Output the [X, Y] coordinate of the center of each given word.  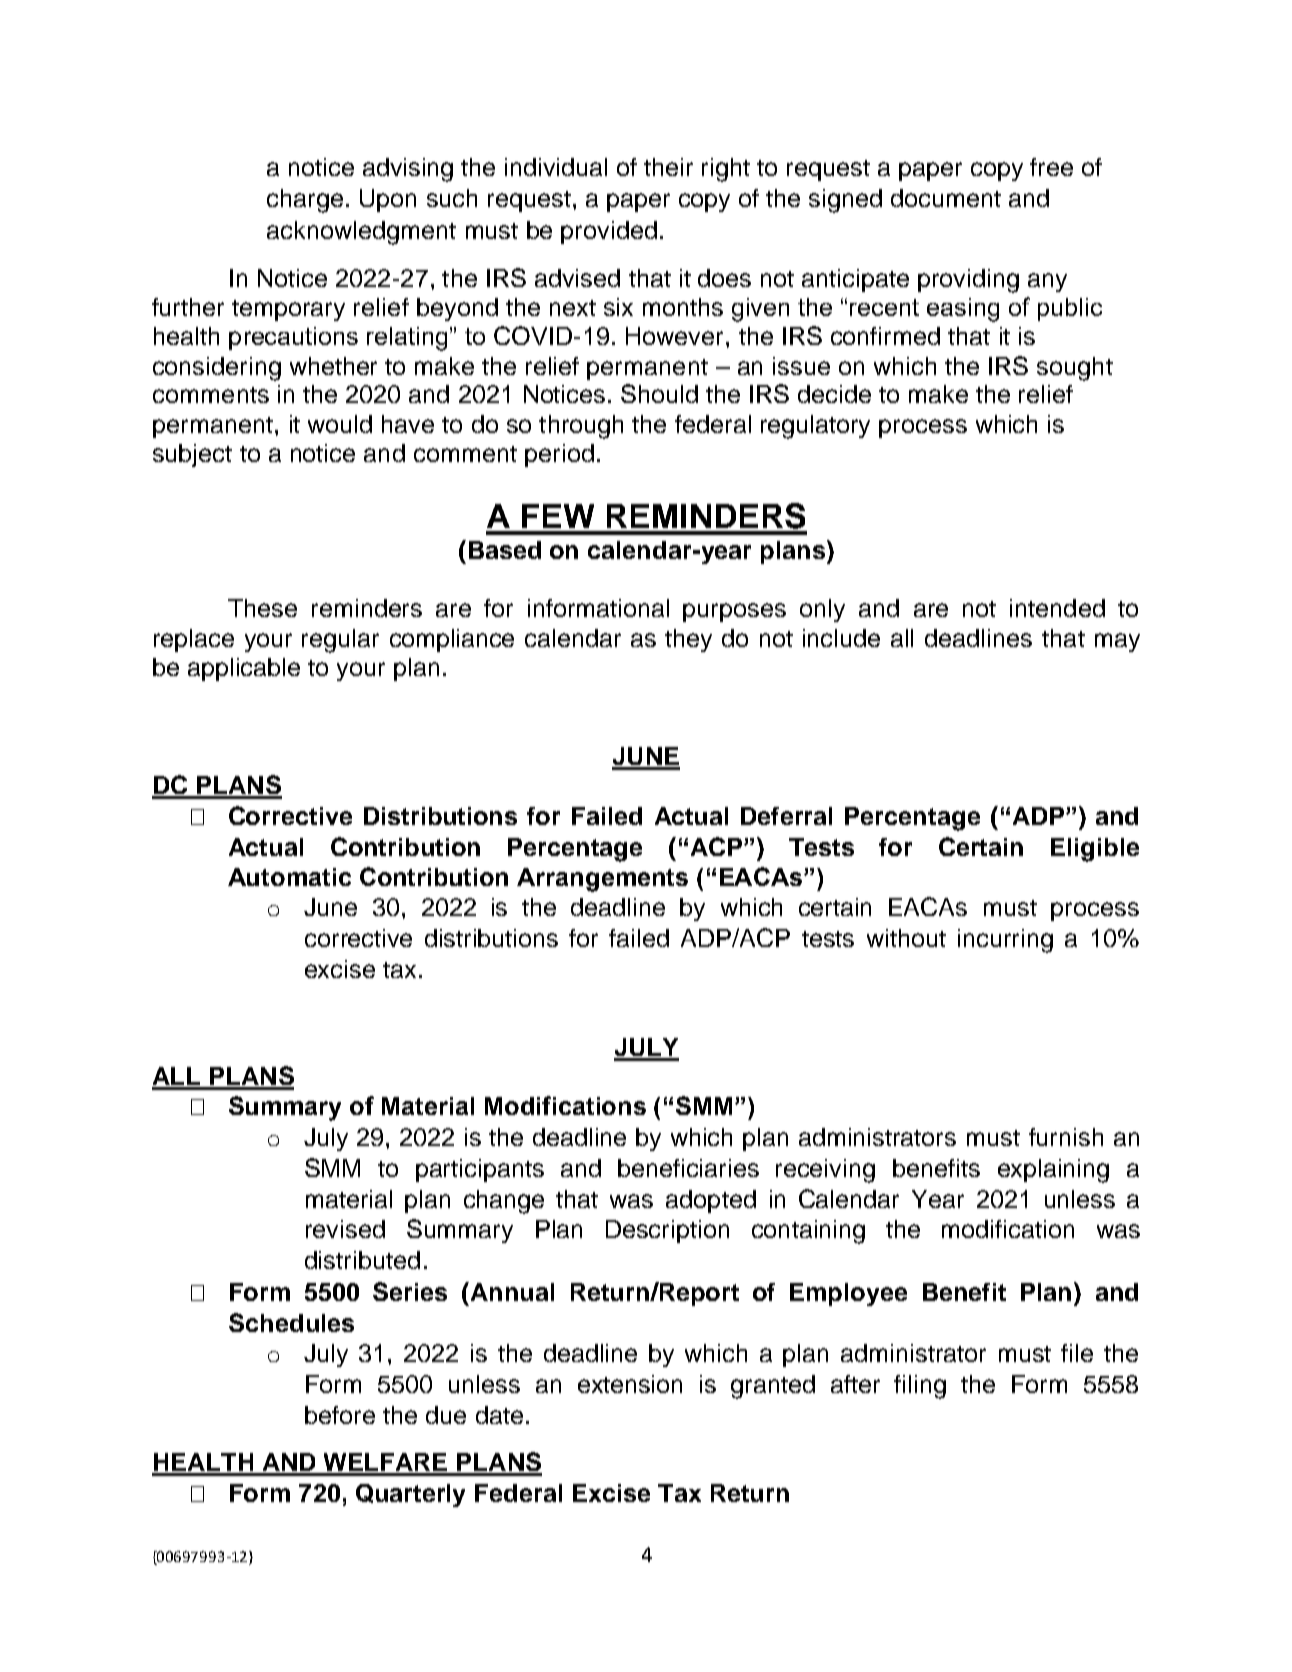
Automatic [289, 877]
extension [630, 1384]
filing [920, 1387]
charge [305, 201]
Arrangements [602, 880]
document [946, 198]
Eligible [1095, 850]
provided [609, 232]
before [340, 1415]
